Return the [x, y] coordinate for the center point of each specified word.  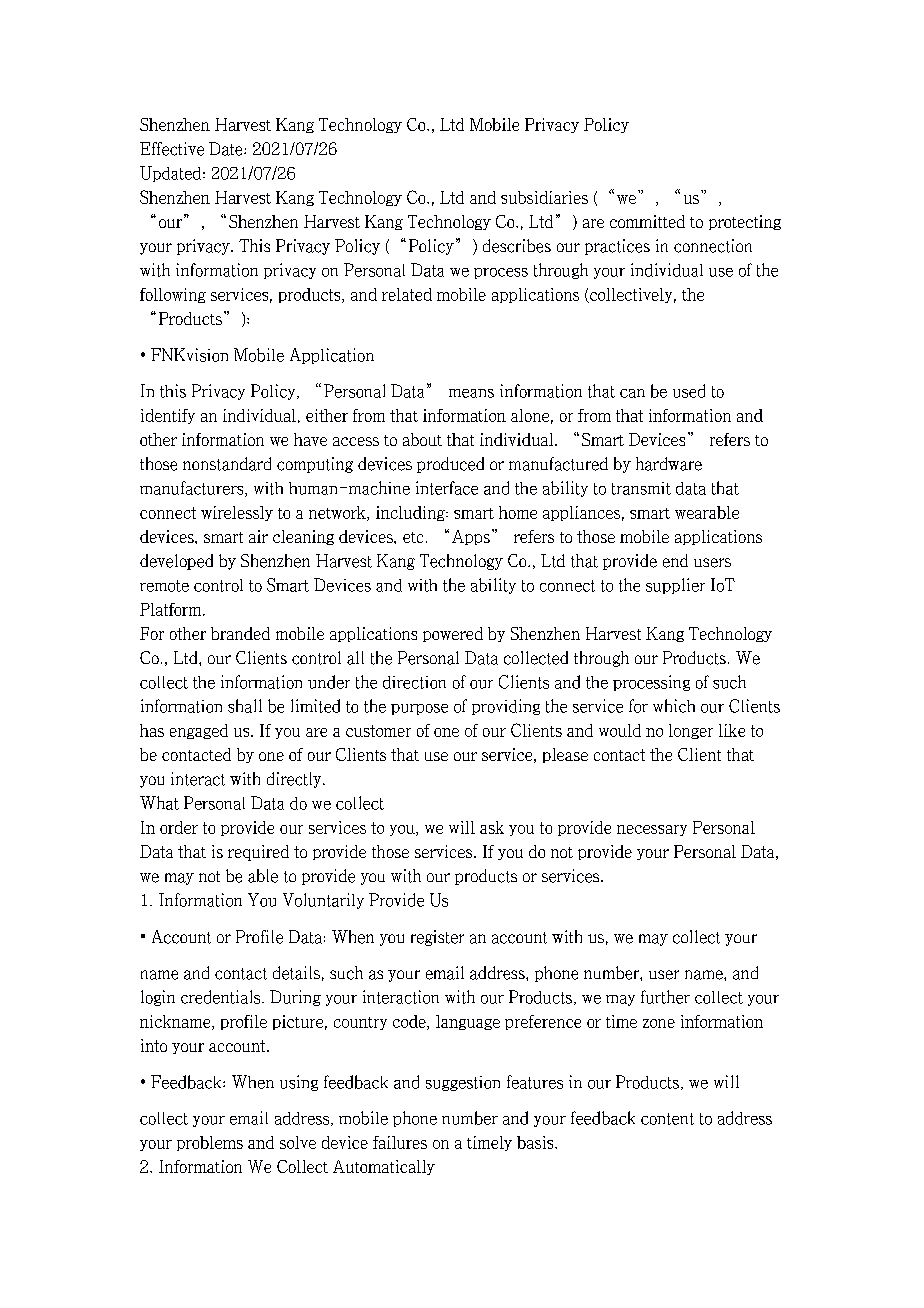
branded [240, 633]
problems [210, 1143]
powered [453, 634]
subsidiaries [544, 197]
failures [400, 1142]
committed [647, 221]
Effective [172, 149]
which [674, 706]
